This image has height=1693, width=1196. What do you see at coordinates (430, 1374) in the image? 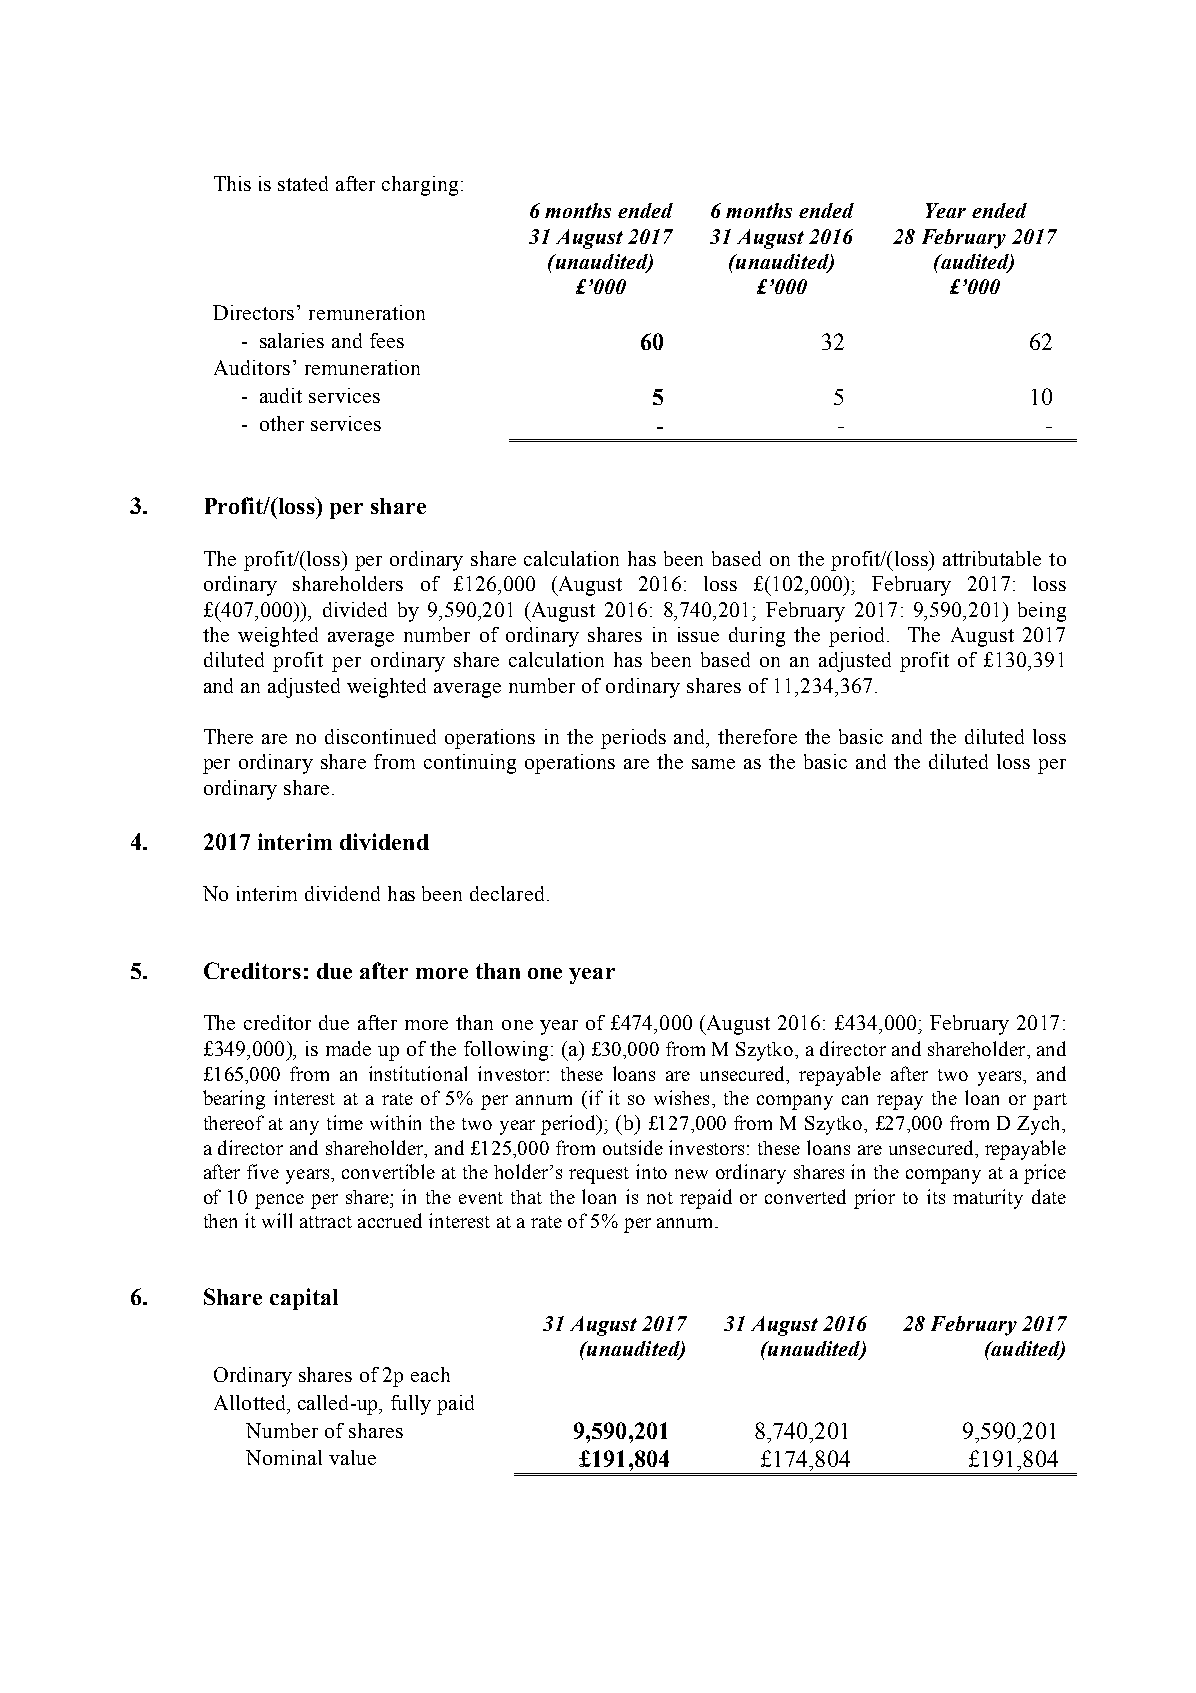
I see `each` at bounding box center [430, 1374].
